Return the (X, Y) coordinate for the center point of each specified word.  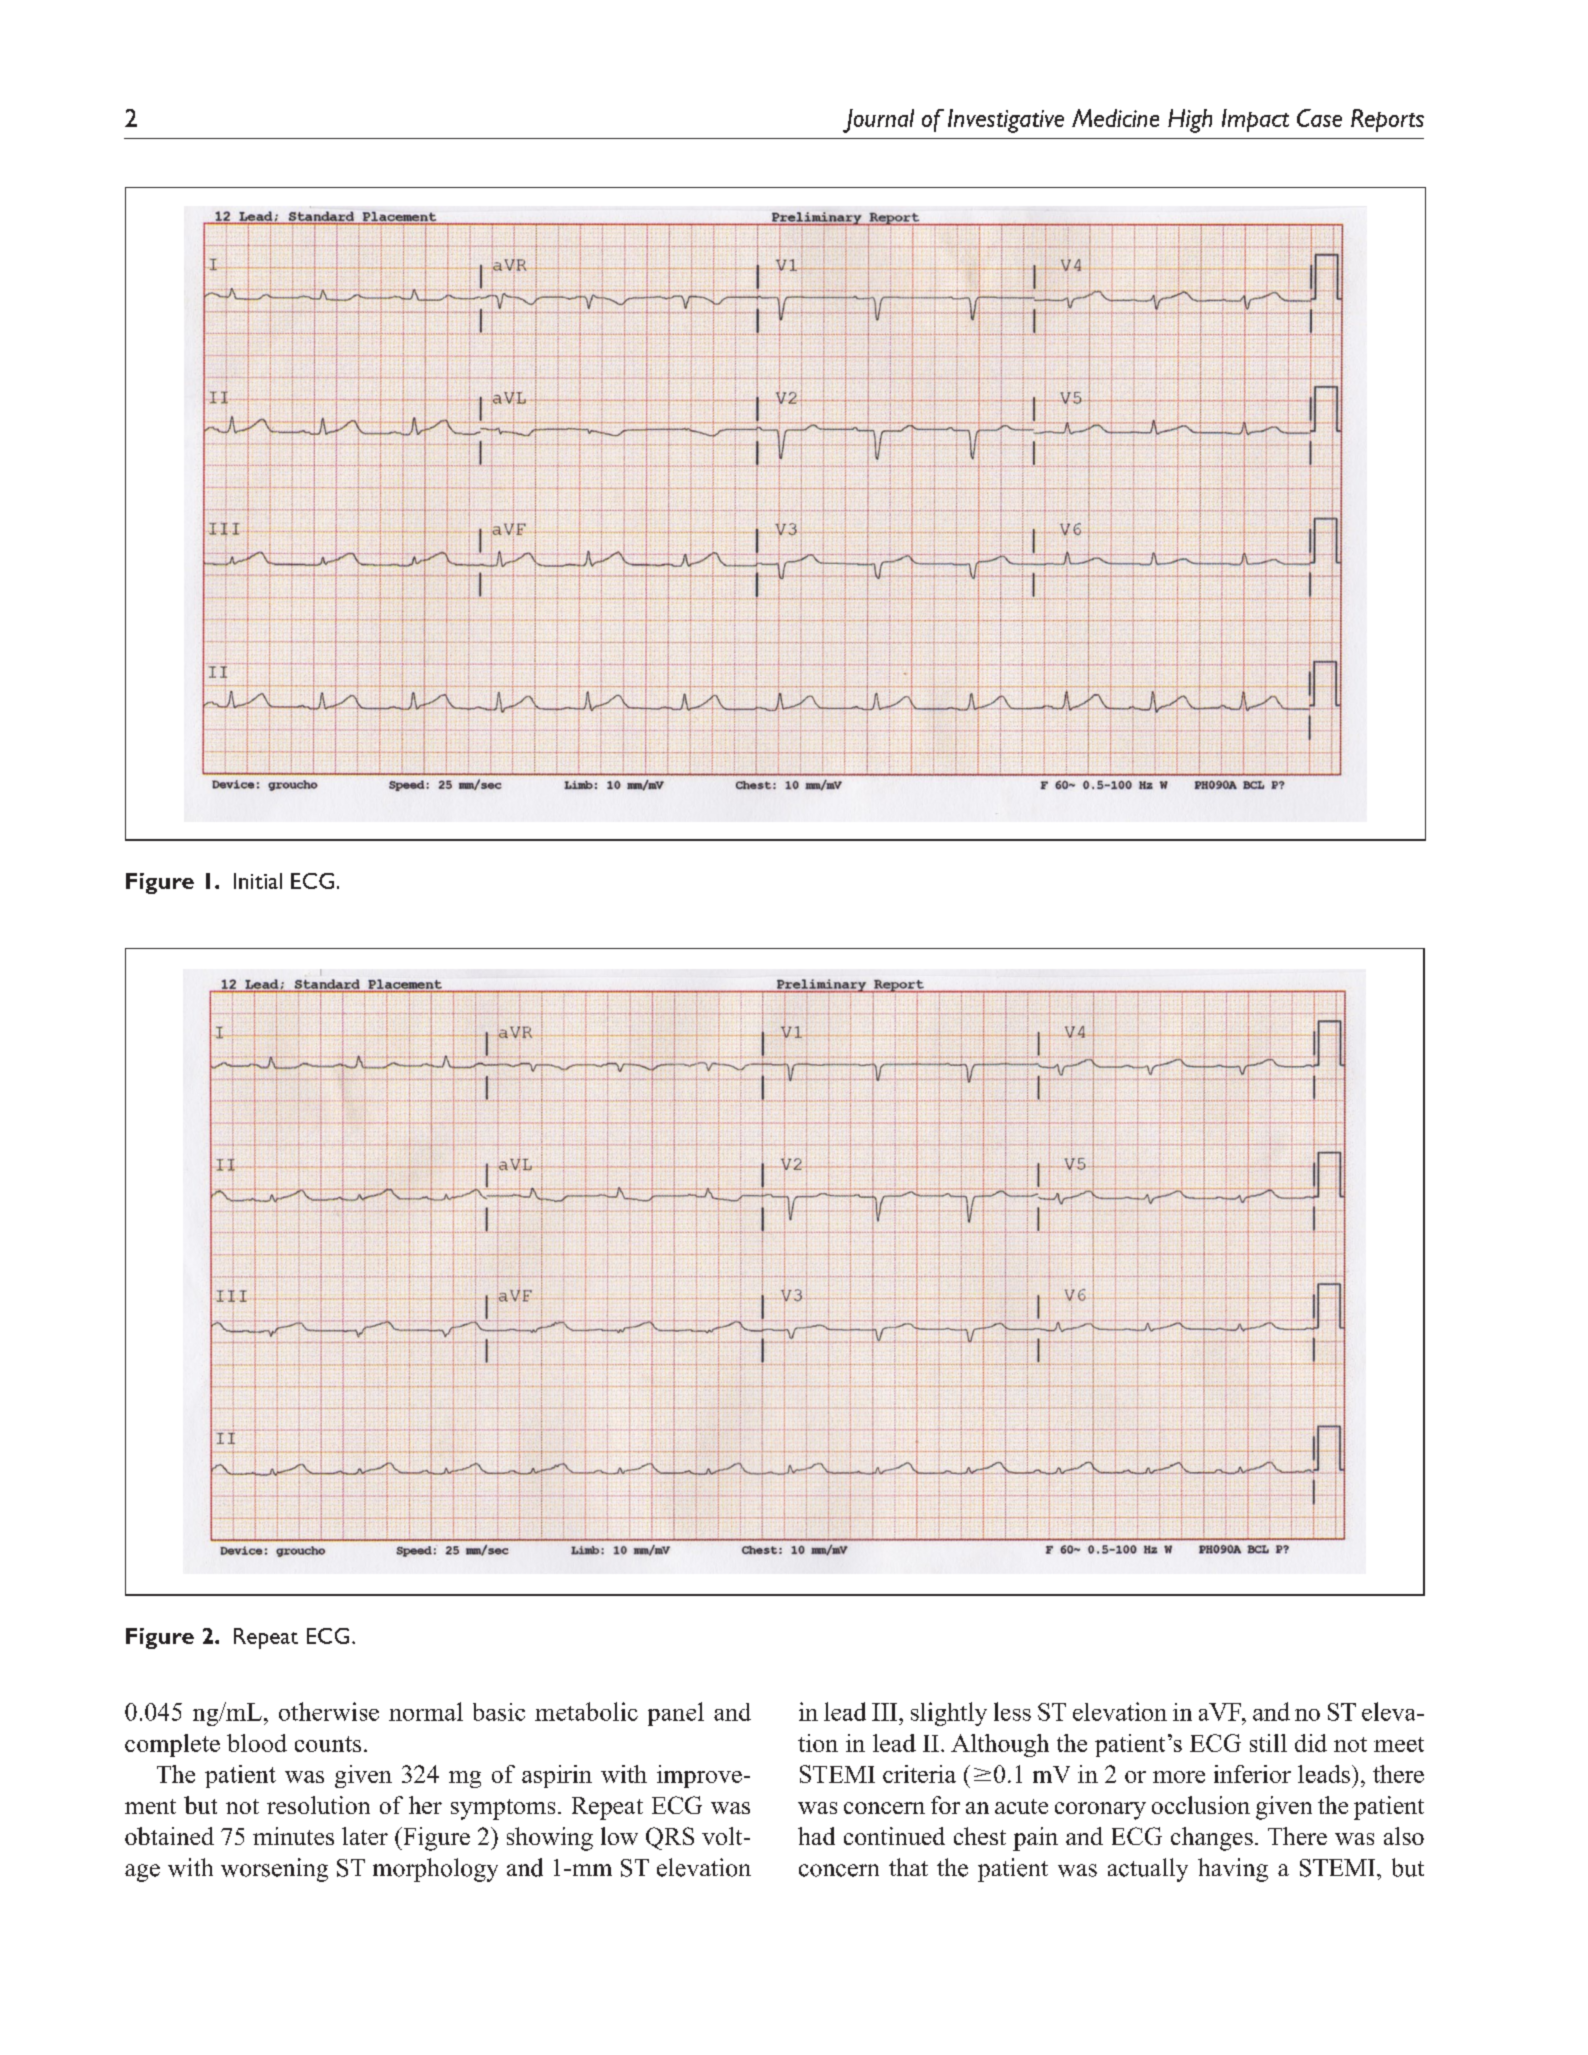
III (886, 1712)
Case (1319, 118)
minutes (293, 1836)
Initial (258, 881)
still (1268, 1743)
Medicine (1115, 118)
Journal (878, 121)
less (1012, 1711)
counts (328, 1744)
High (1190, 121)
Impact (1255, 120)
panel (676, 1714)
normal (426, 1711)
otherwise (329, 1711)
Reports (1387, 120)
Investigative (1006, 121)
